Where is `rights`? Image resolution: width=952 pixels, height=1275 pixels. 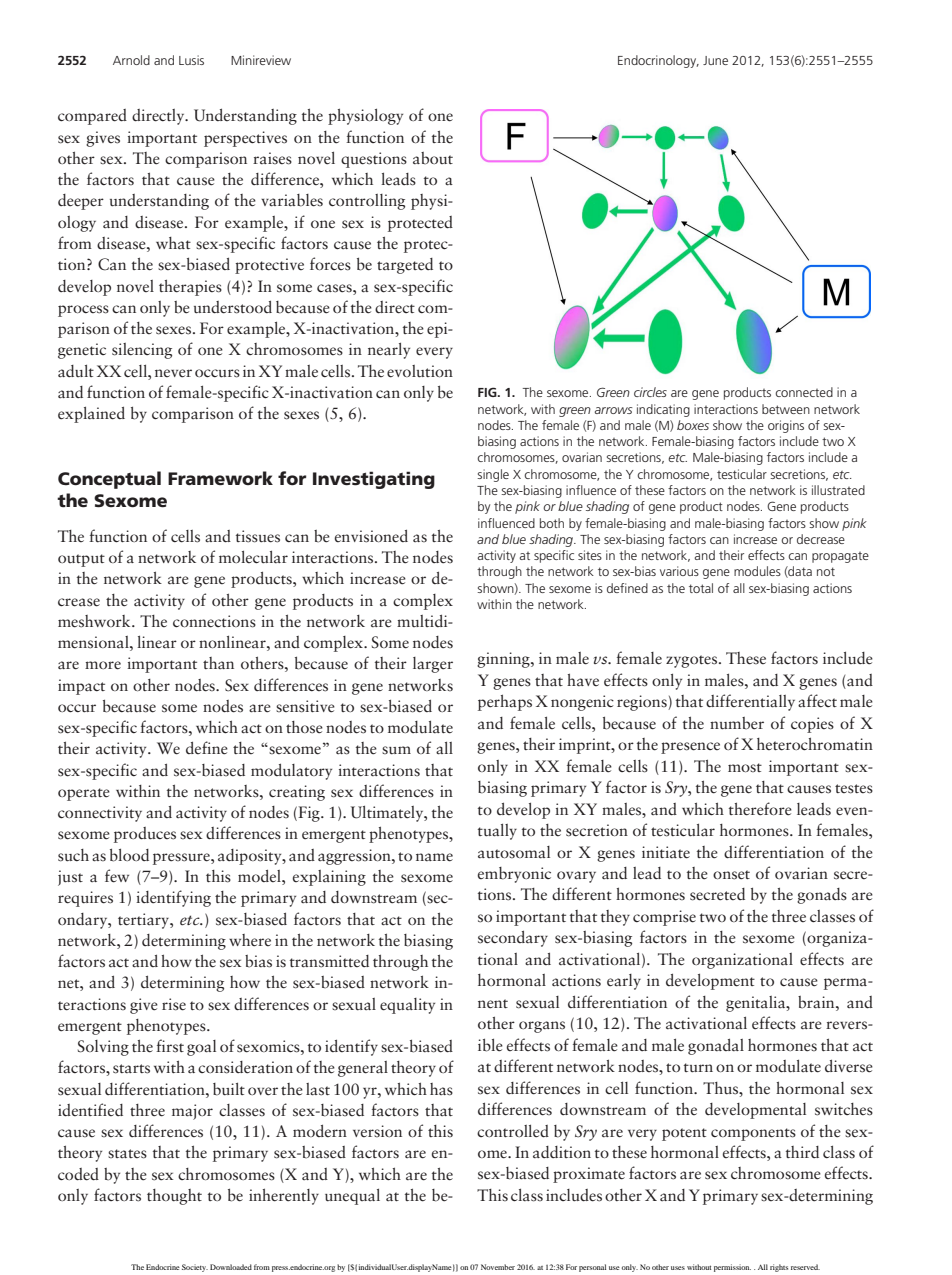 rights is located at coordinates (779, 1268).
